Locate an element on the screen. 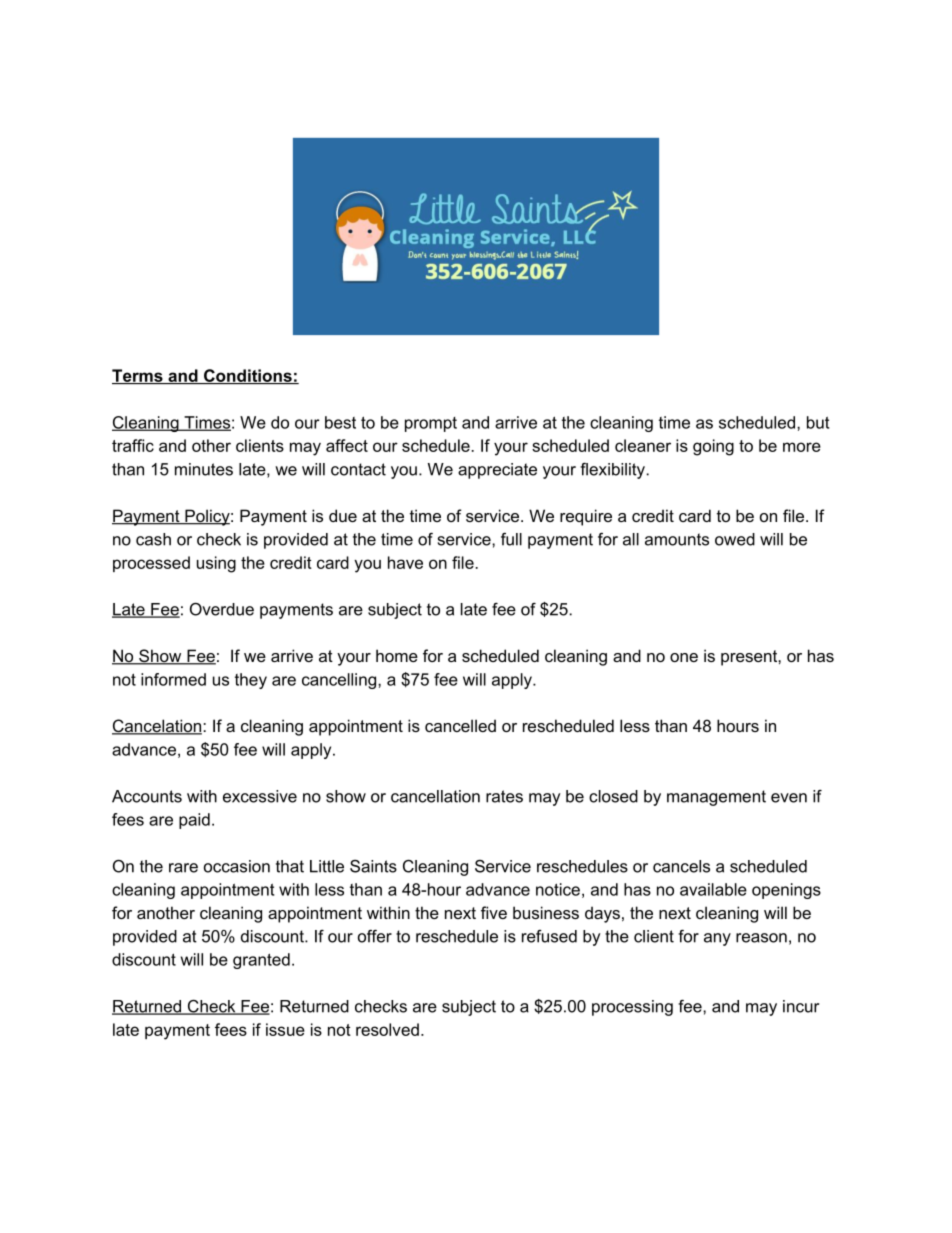 Image resolution: width=952 pixels, height=1233 pixels. management is located at coordinates (716, 798).
